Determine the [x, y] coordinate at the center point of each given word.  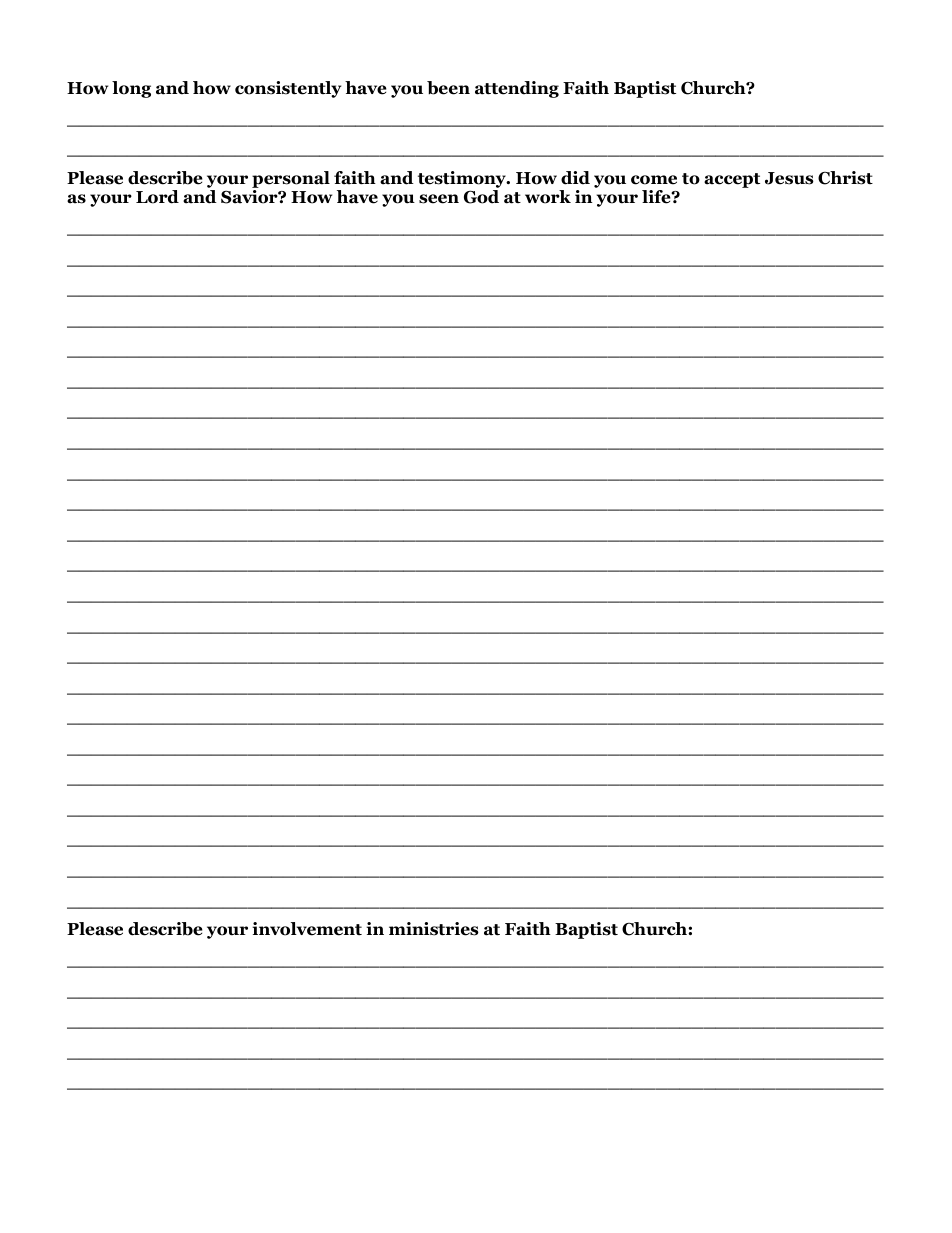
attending [517, 89]
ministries [434, 929]
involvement [307, 929]
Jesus [789, 178]
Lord [157, 197]
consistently [288, 89]
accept [732, 180]
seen [439, 199]
